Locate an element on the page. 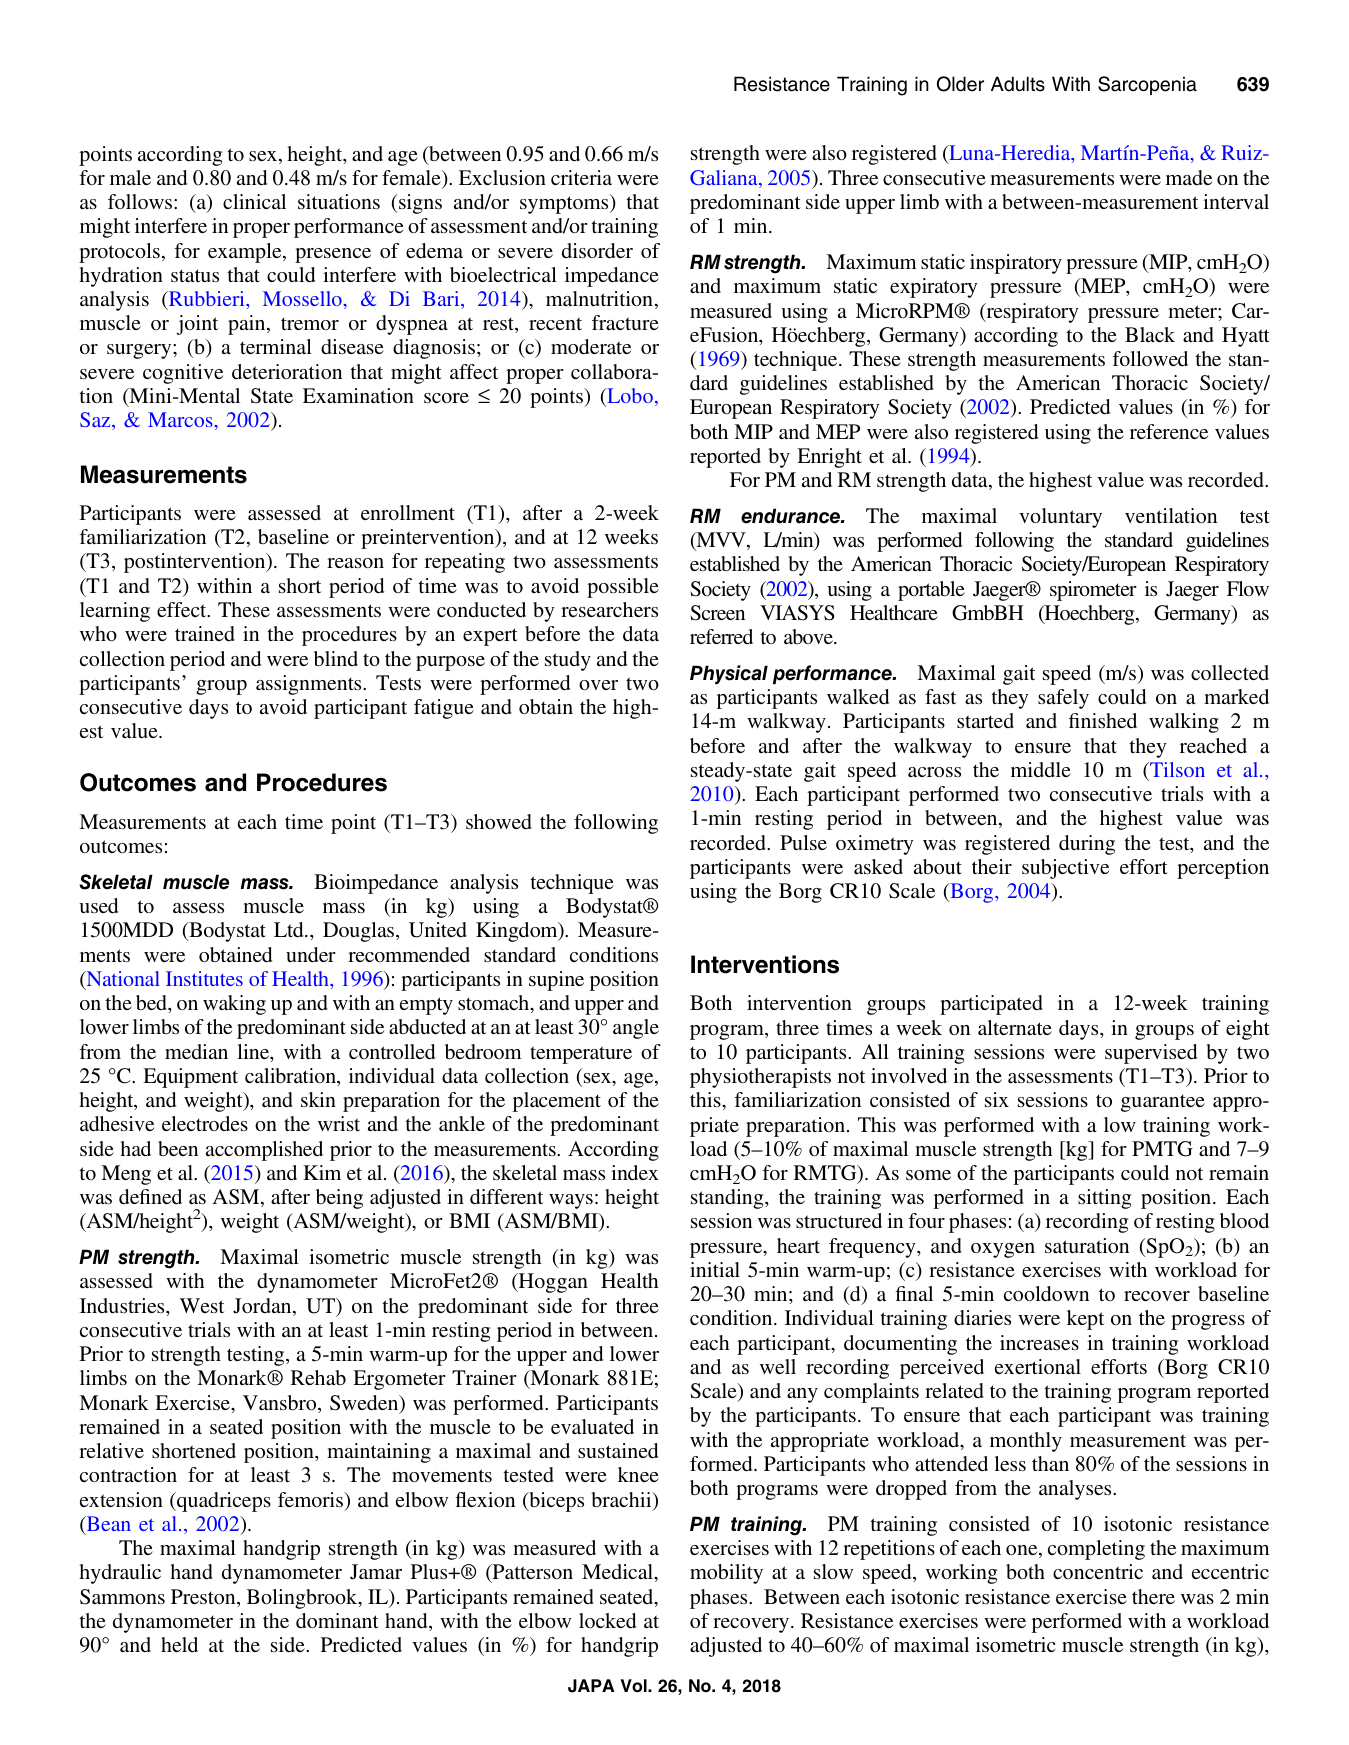  voluntary is located at coordinates (1060, 518).
